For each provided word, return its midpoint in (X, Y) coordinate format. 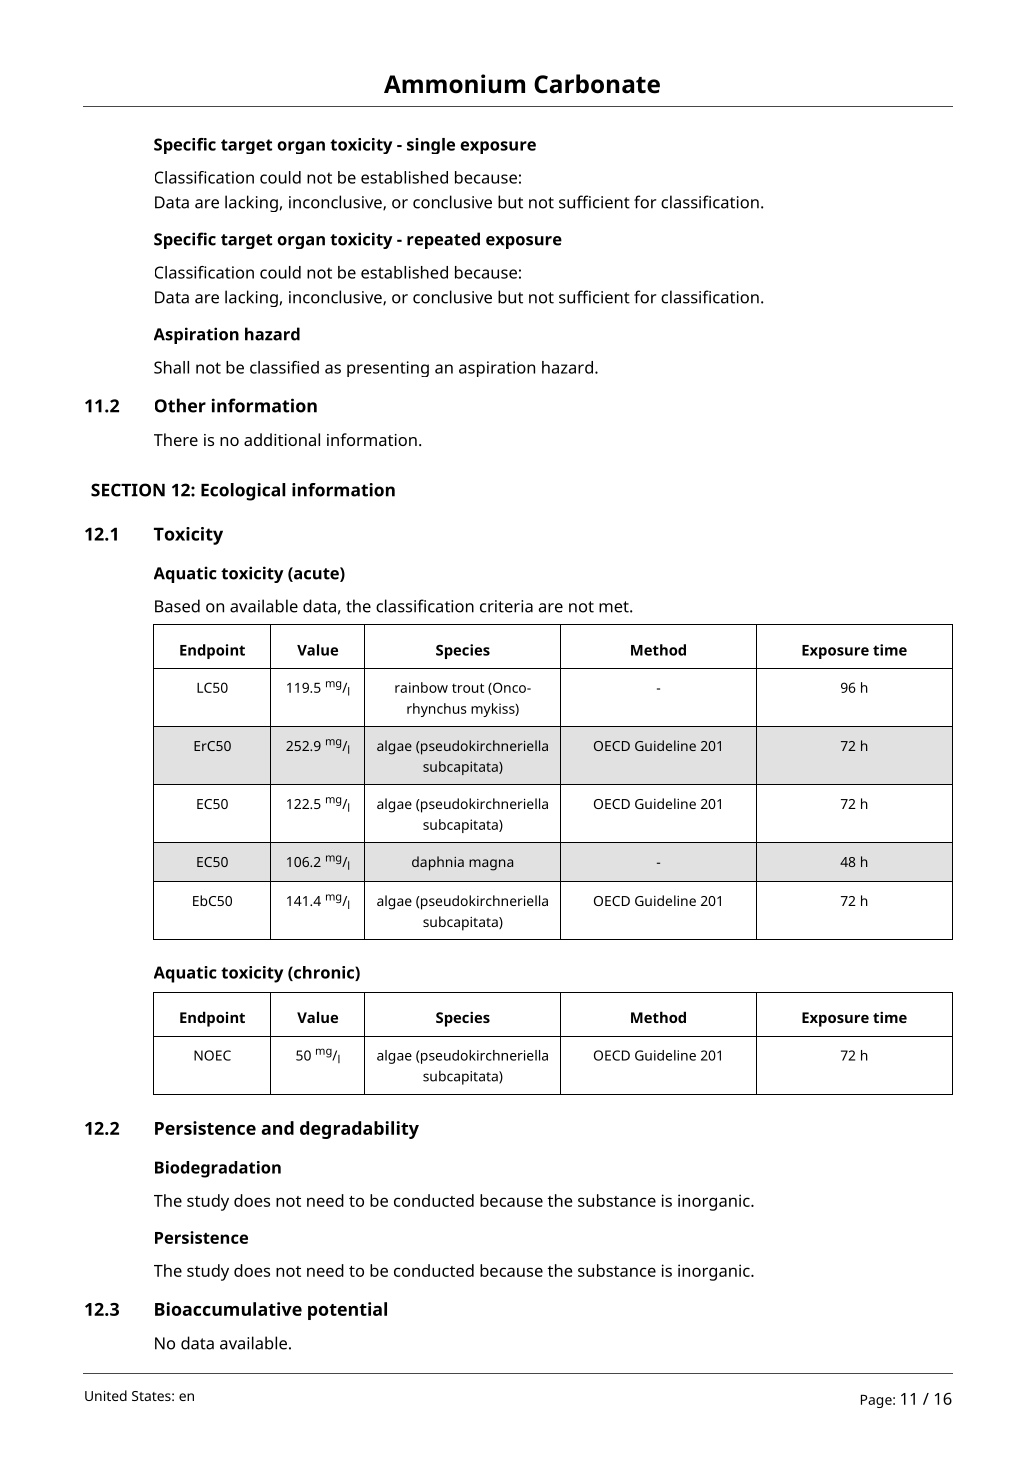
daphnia (438, 863)
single (431, 146)
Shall (171, 367)
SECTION (128, 490)
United (106, 1395)
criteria (506, 606)
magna (491, 865)
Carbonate (597, 84)
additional (282, 439)
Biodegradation (218, 1169)
